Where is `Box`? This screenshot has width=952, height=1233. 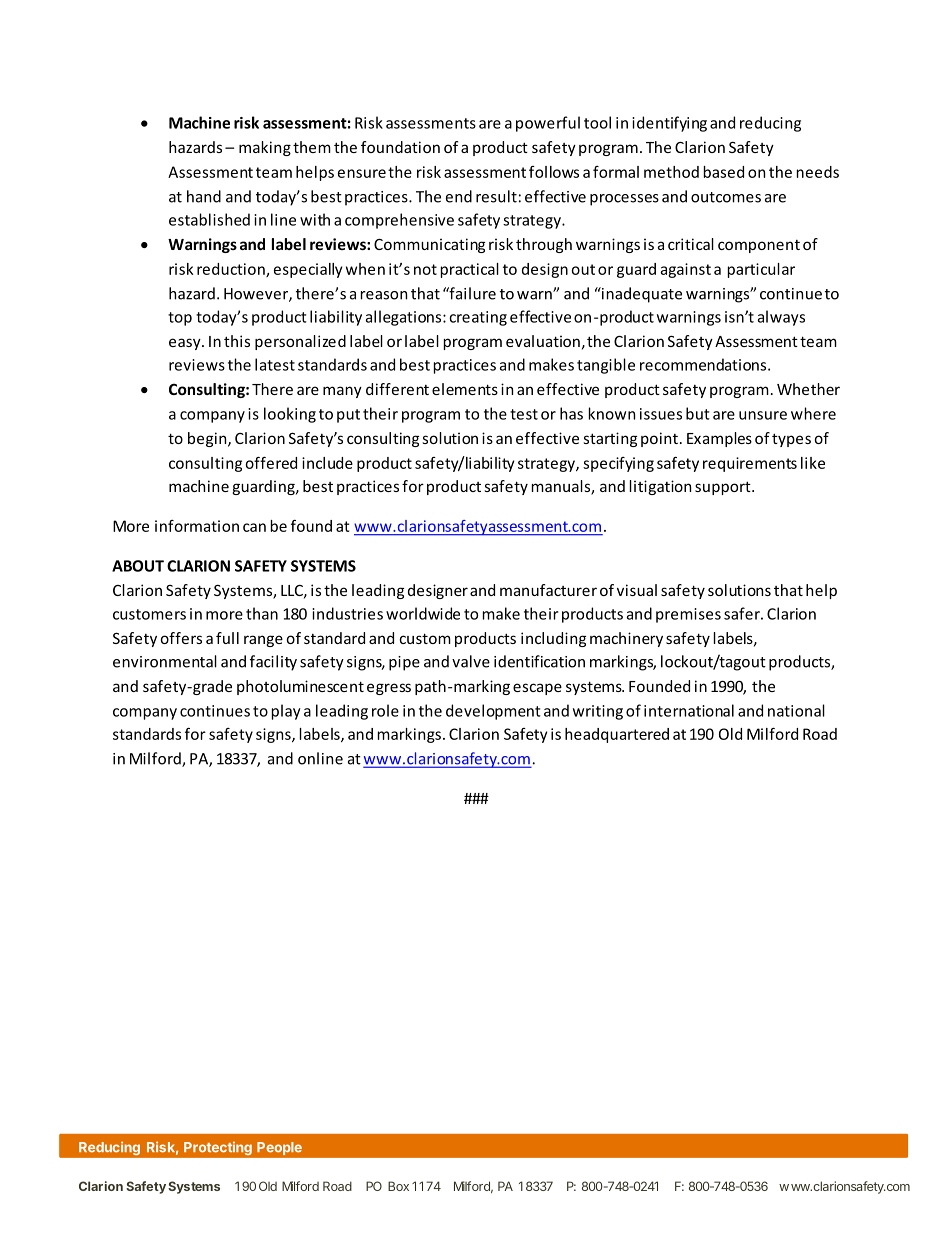
Box is located at coordinates (398, 1186).
